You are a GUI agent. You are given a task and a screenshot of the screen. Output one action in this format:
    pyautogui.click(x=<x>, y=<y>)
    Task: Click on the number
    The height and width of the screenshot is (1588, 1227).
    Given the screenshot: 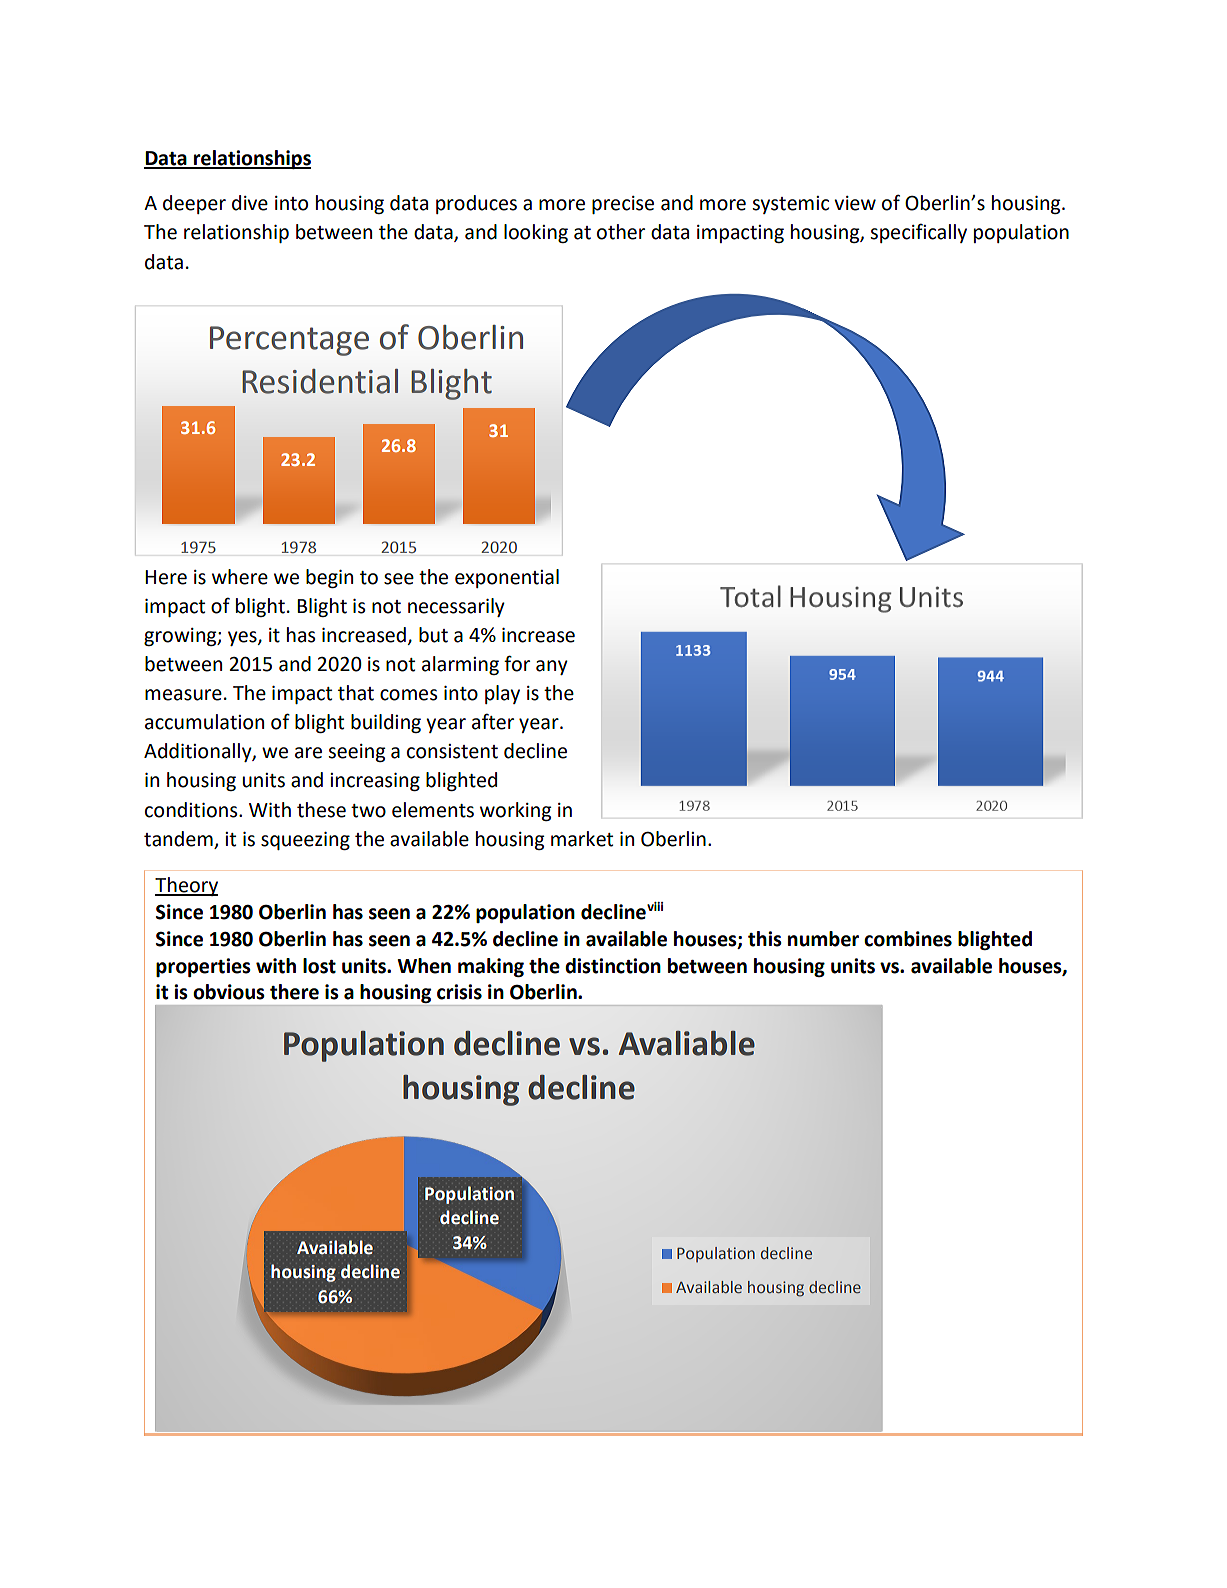 What is the action you would take?
    pyautogui.click(x=823, y=939)
